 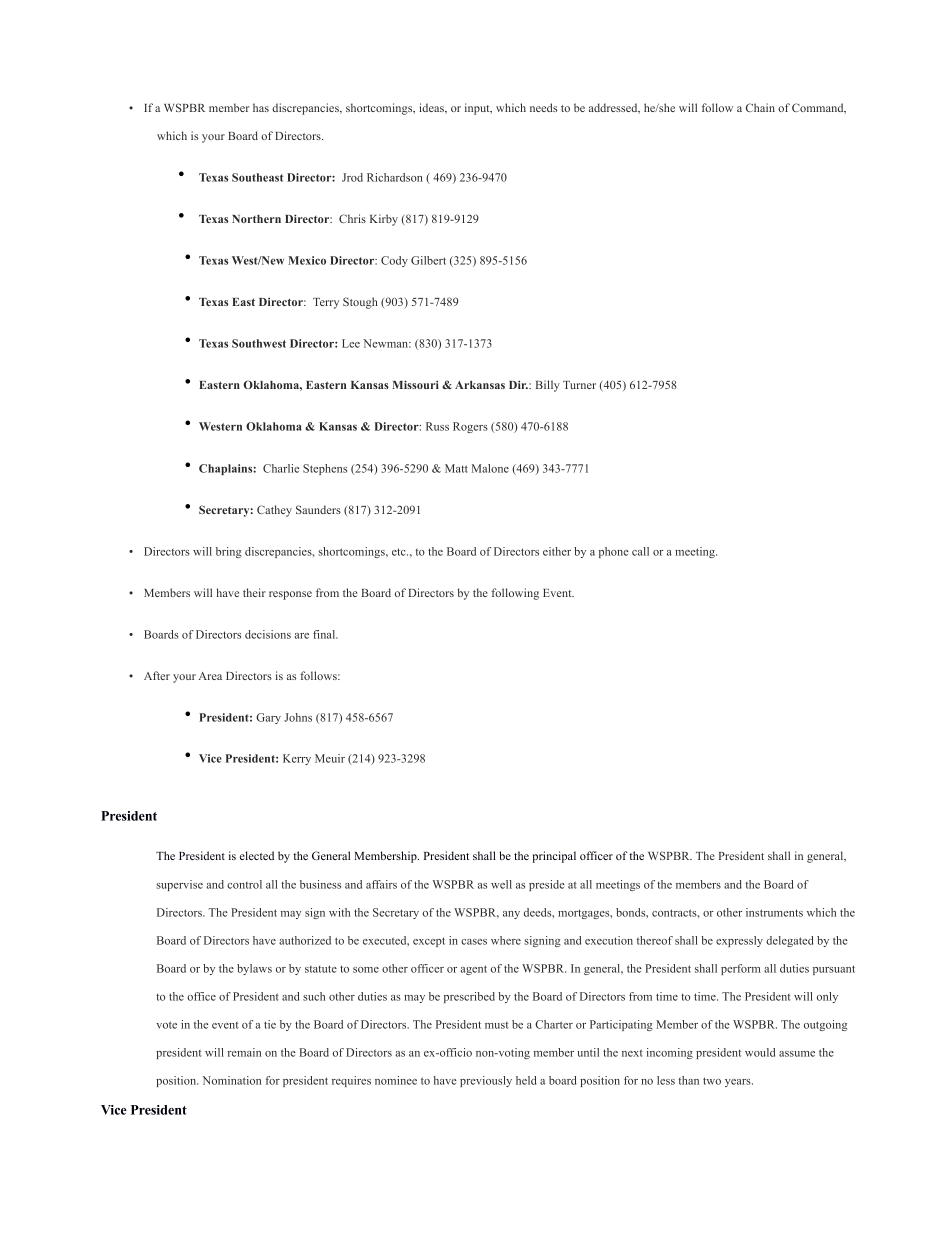 What do you see at coordinates (760, 1052) in the document?
I see `would` at bounding box center [760, 1052].
